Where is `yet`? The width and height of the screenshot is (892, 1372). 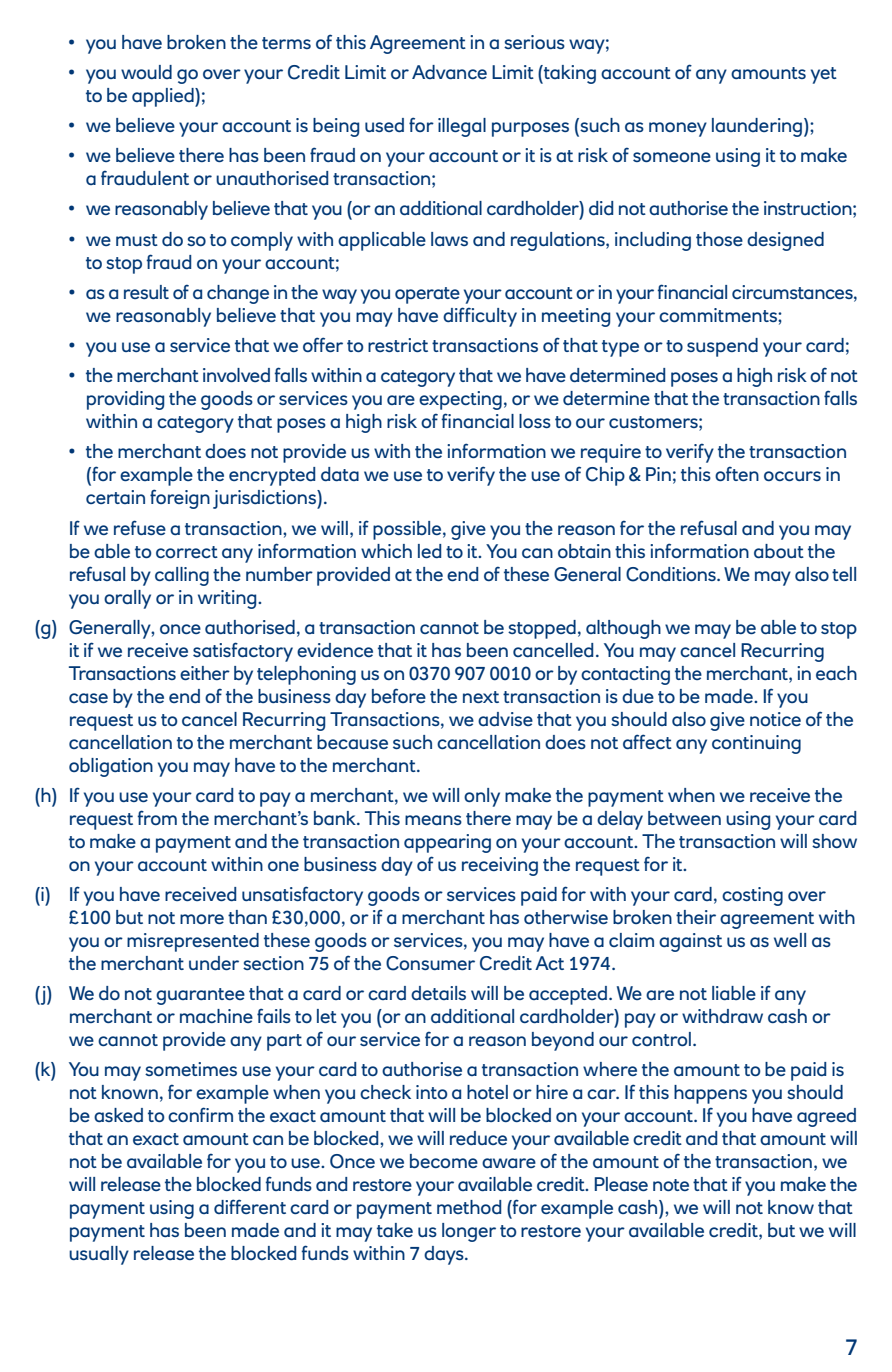 yet is located at coordinates (824, 75).
